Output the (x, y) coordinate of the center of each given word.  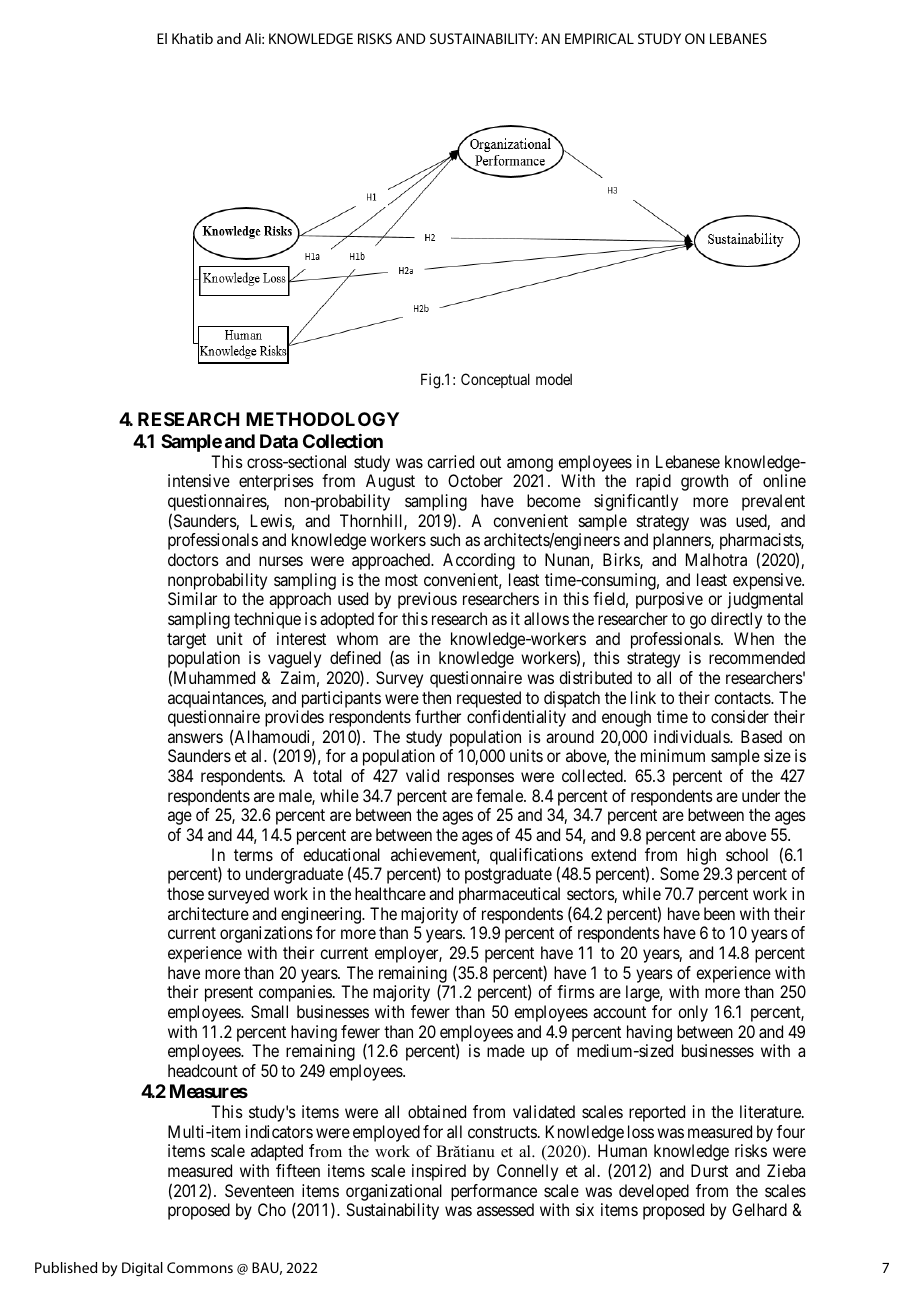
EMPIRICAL (599, 38)
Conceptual (495, 380)
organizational (394, 1192)
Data (279, 441)
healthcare (390, 893)
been (719, 913)
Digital (142, 1269)
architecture (208, 913)
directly (736, 620)
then (436, 697)
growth (704, 482)
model (554, 379)
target (186, 641)
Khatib (192, 38)
